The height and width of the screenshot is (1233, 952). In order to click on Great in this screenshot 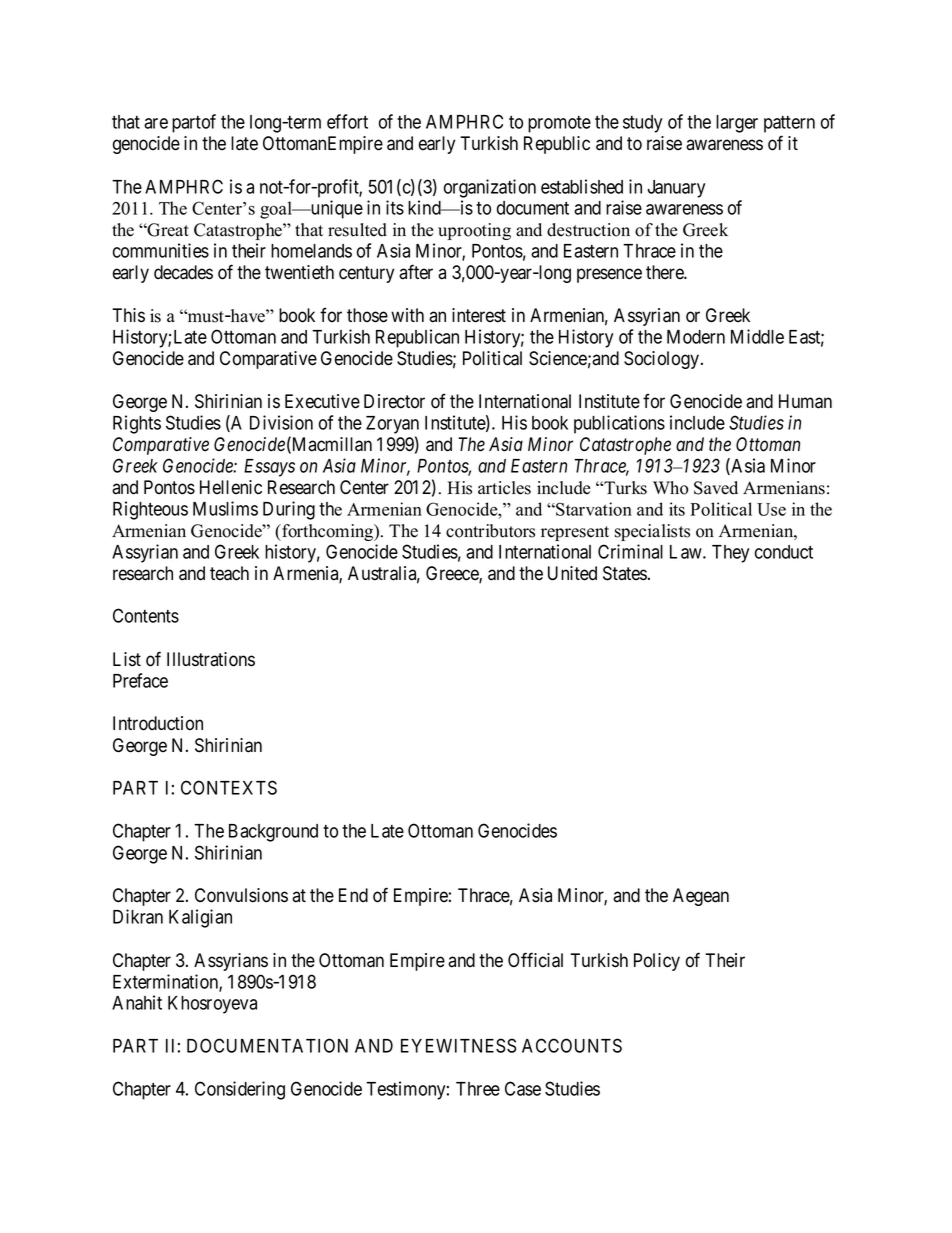, I will do `click(167, 230)`.
